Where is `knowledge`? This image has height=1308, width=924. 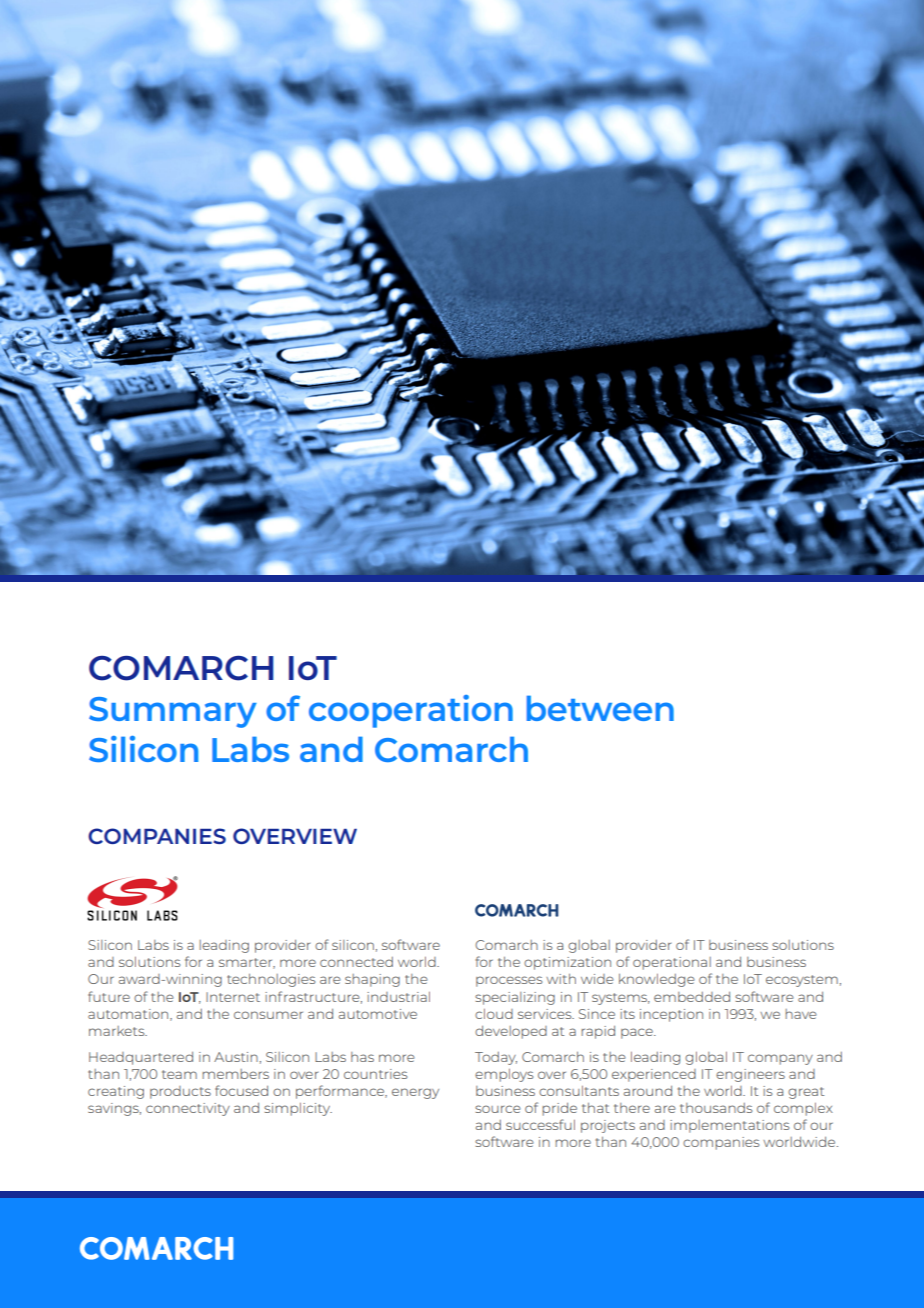 knowledge is located at coordinates (657, 980).
